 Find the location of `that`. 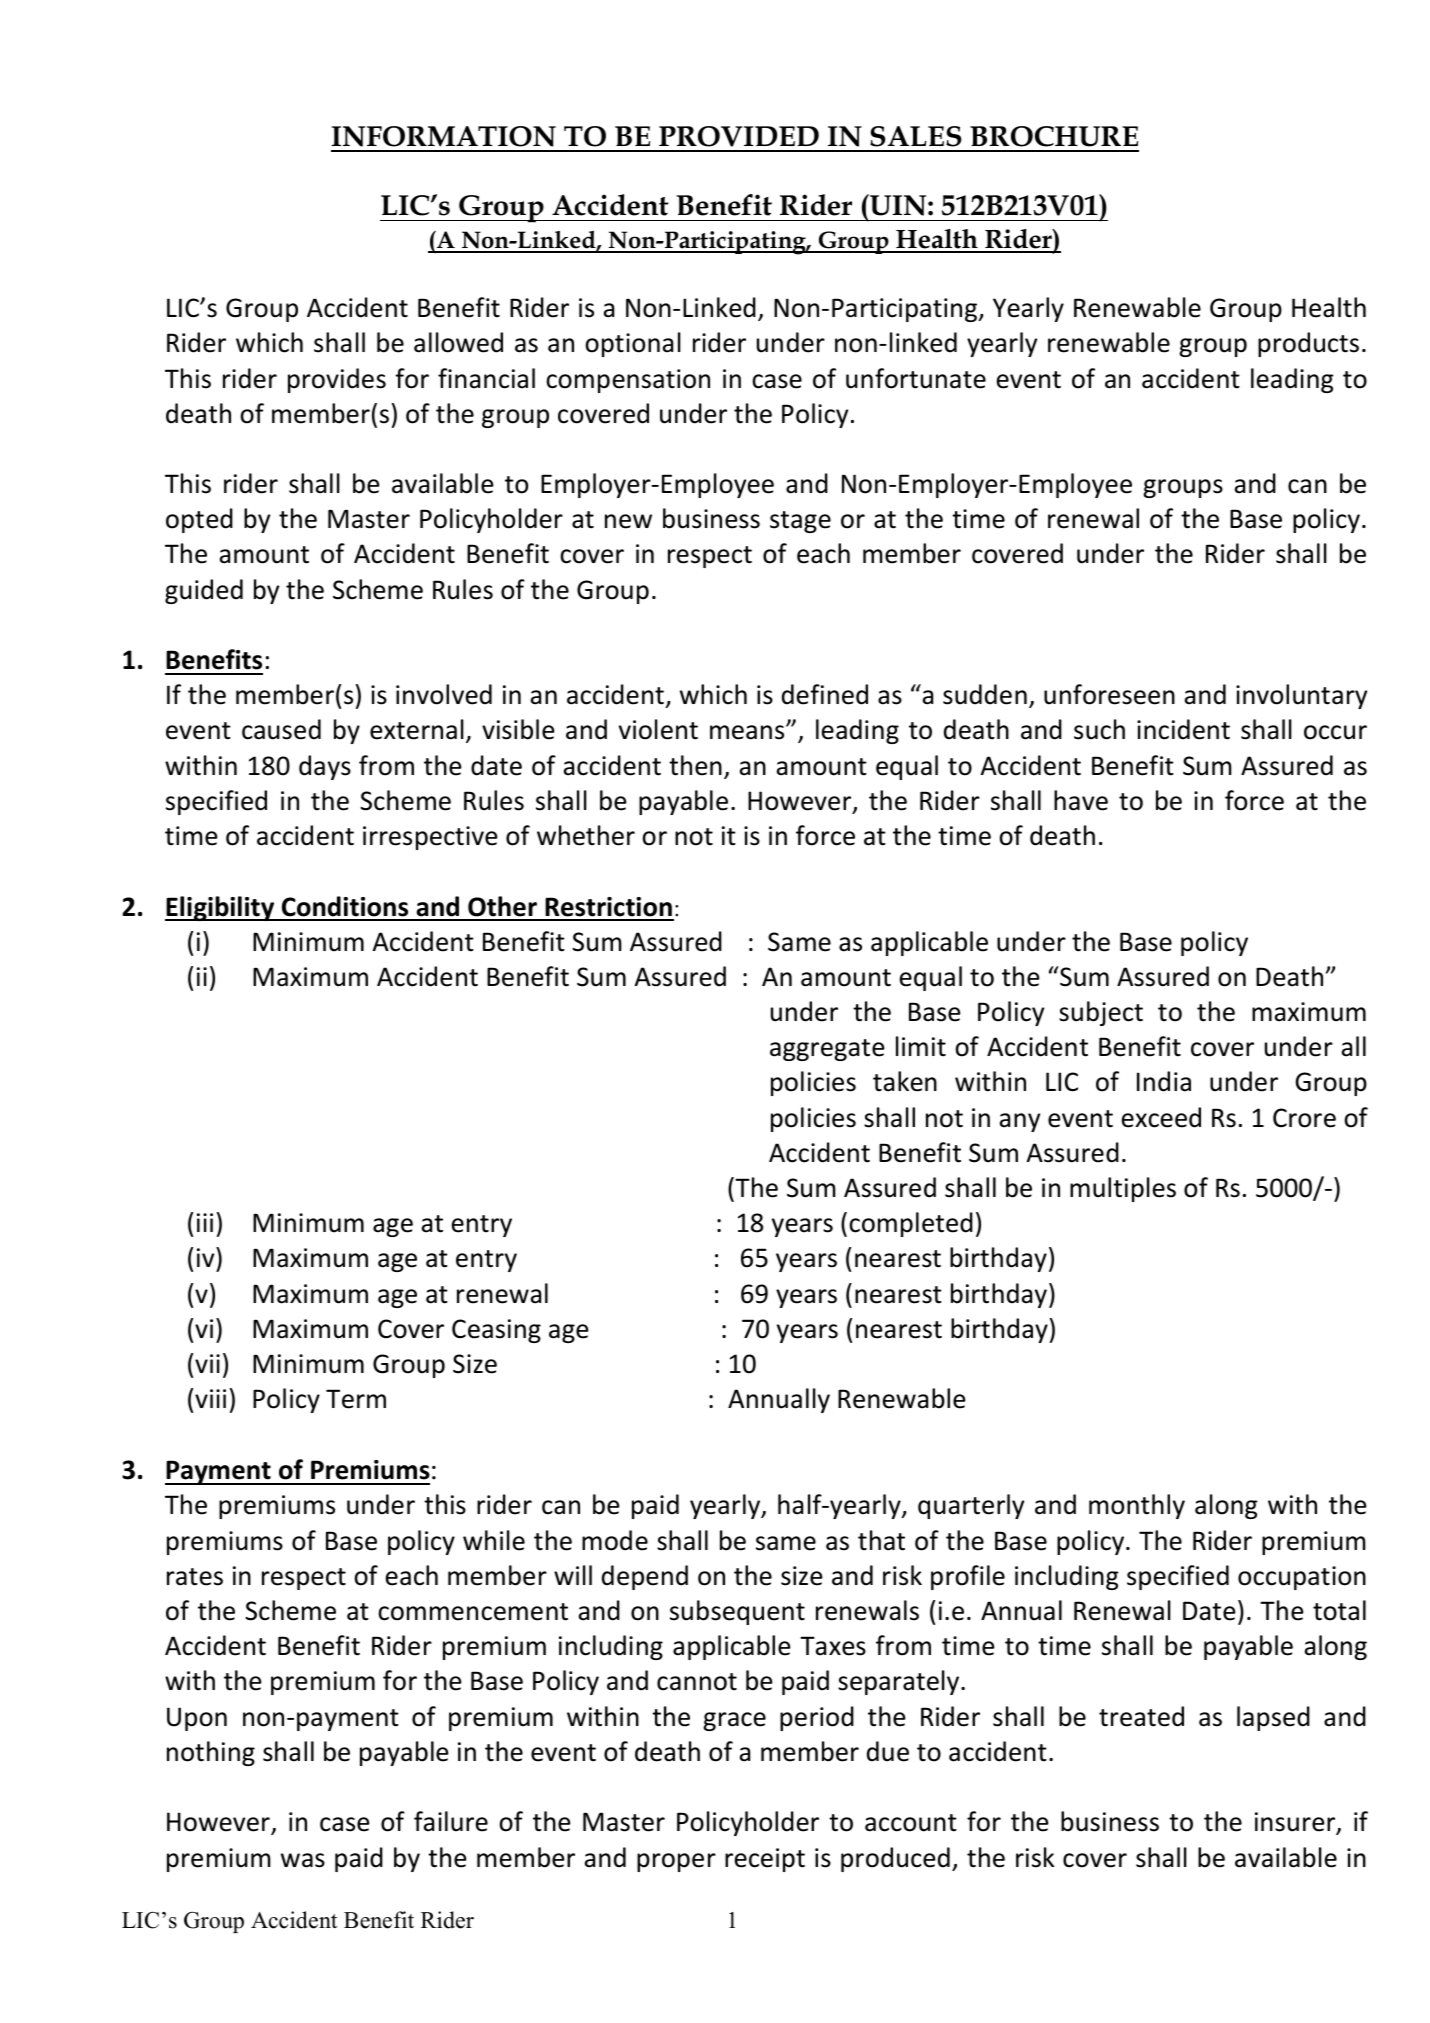

that is located at coordinates (881, 1540).
